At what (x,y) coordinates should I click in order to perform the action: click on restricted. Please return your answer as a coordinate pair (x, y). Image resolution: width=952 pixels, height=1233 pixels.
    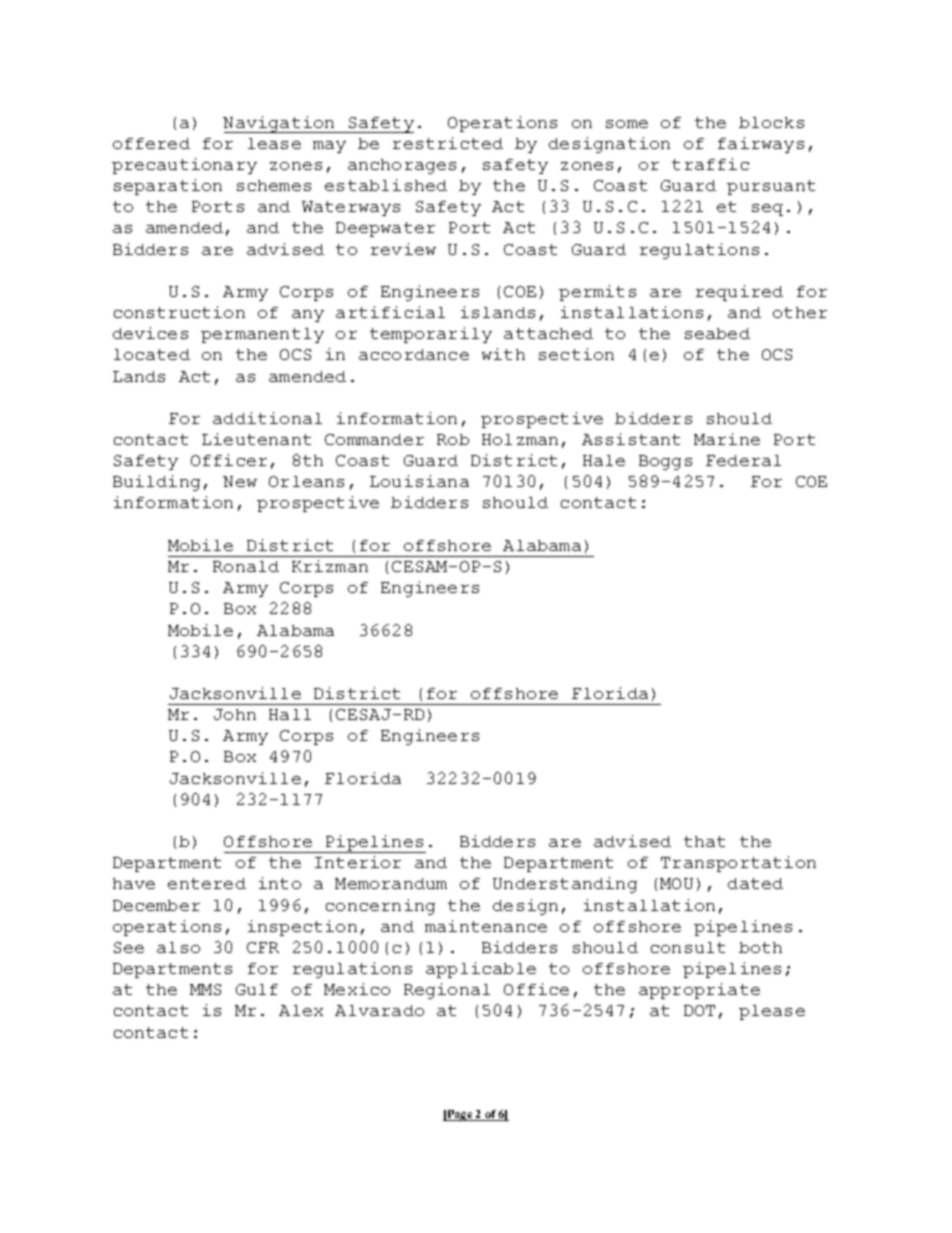
    Looking at the image, I should click on (448, 143).
